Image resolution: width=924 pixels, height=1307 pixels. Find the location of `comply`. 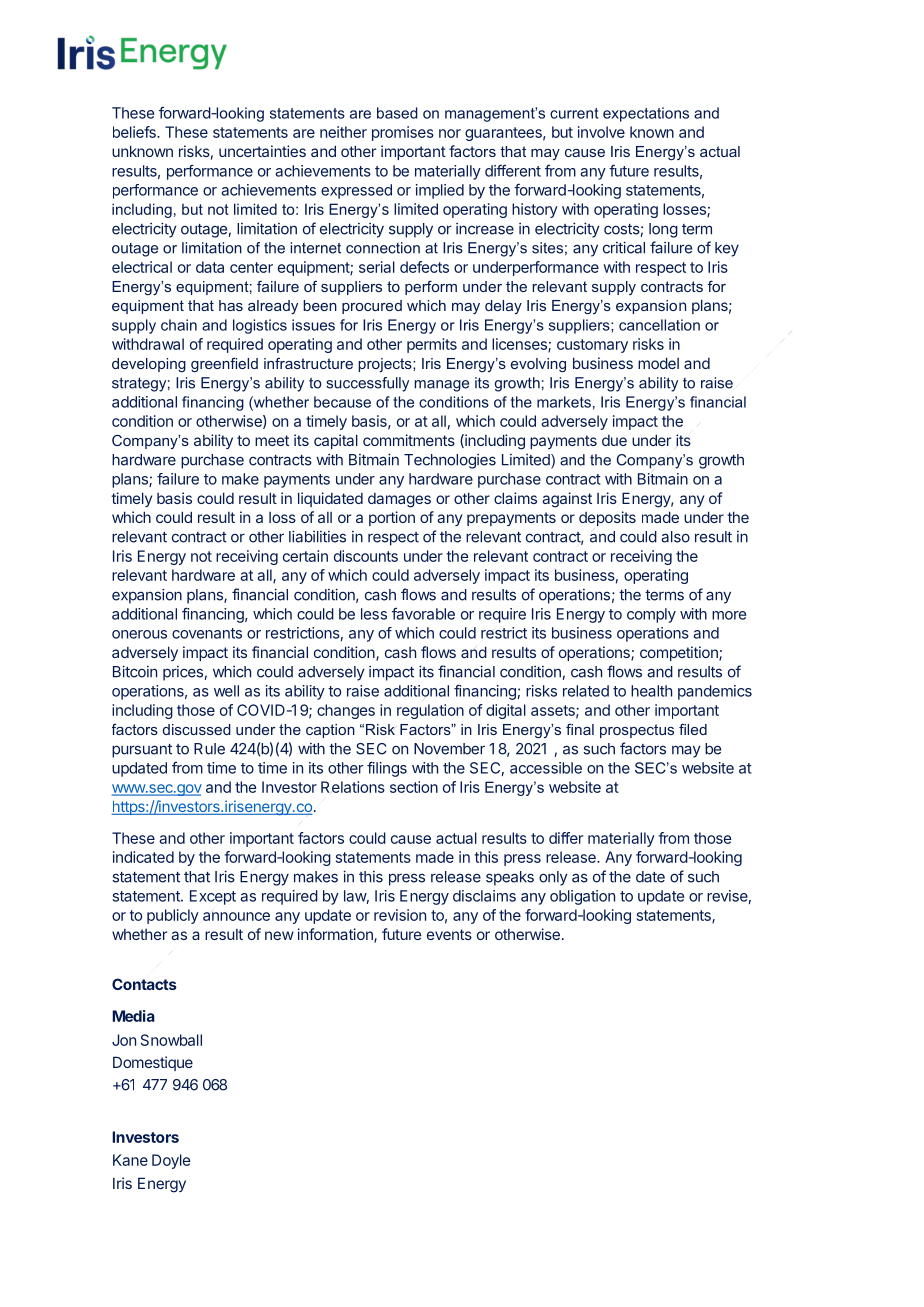

comply is located at coordinates (651, 615).
